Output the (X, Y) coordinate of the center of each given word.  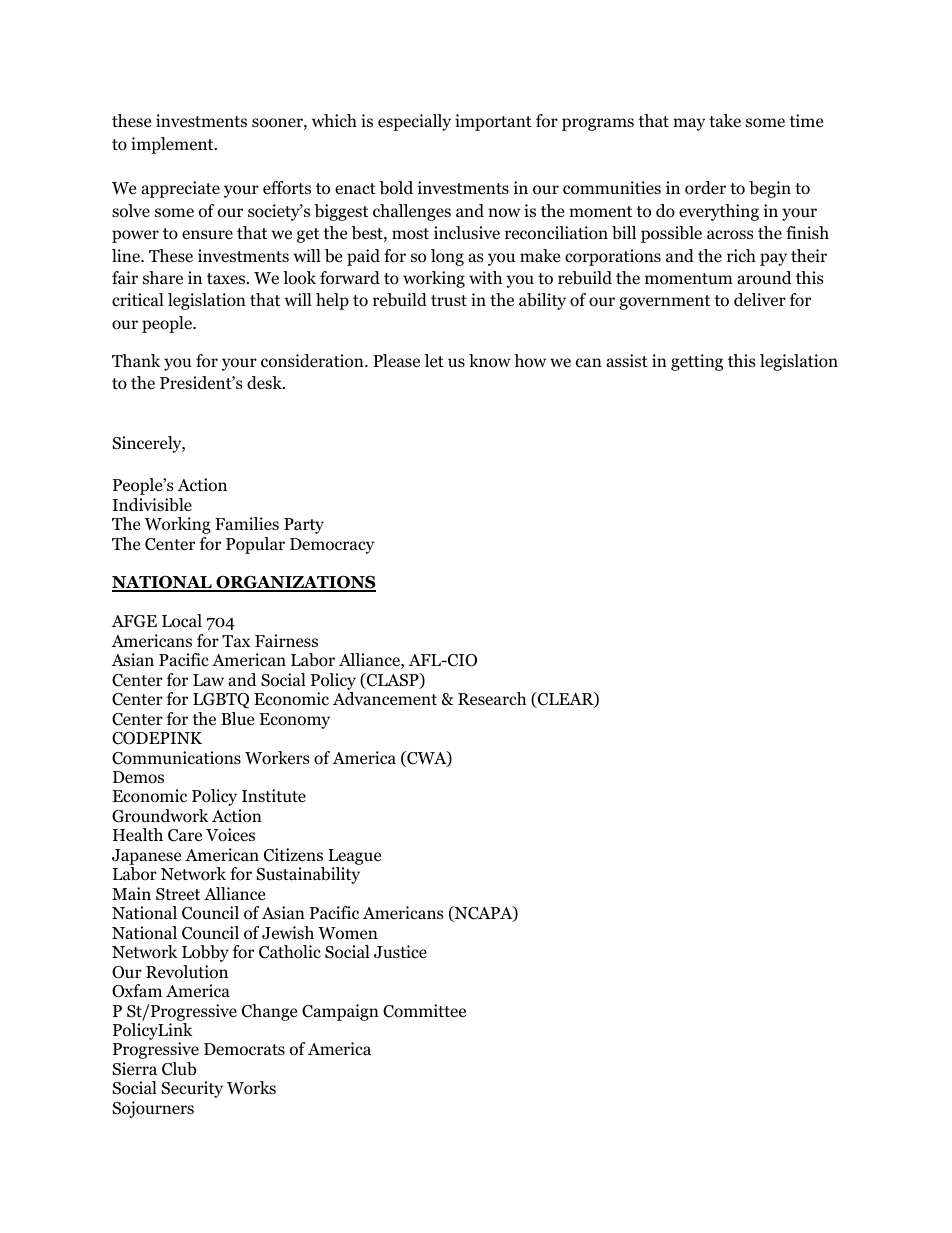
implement (173, 145)
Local (182, 621)
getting (697, 362)
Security (192, 1089)
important (493, 122)
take (725, 121)
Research (492, 699)
